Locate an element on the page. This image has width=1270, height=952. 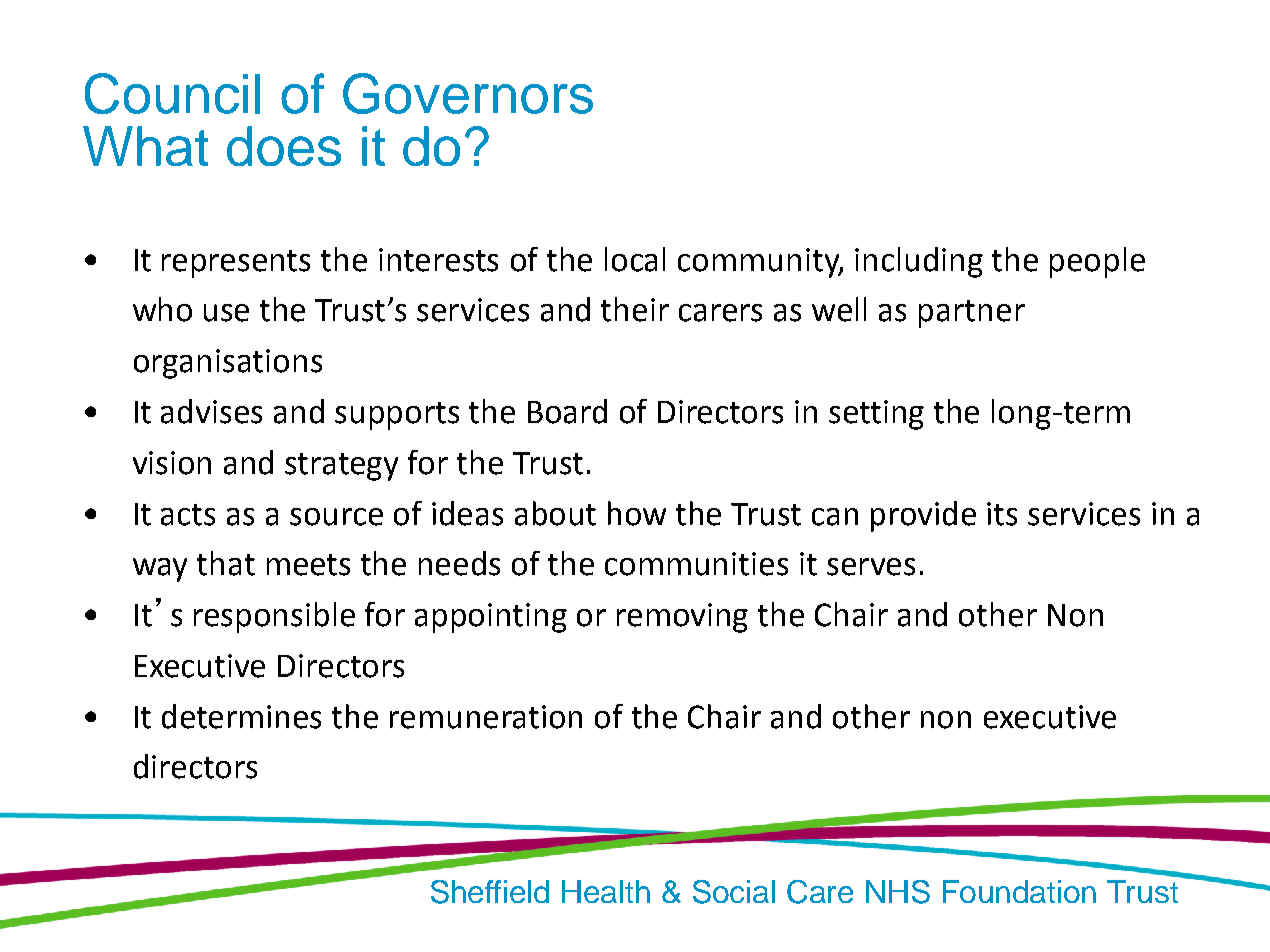
Health is located at coordinates (606, 891).
